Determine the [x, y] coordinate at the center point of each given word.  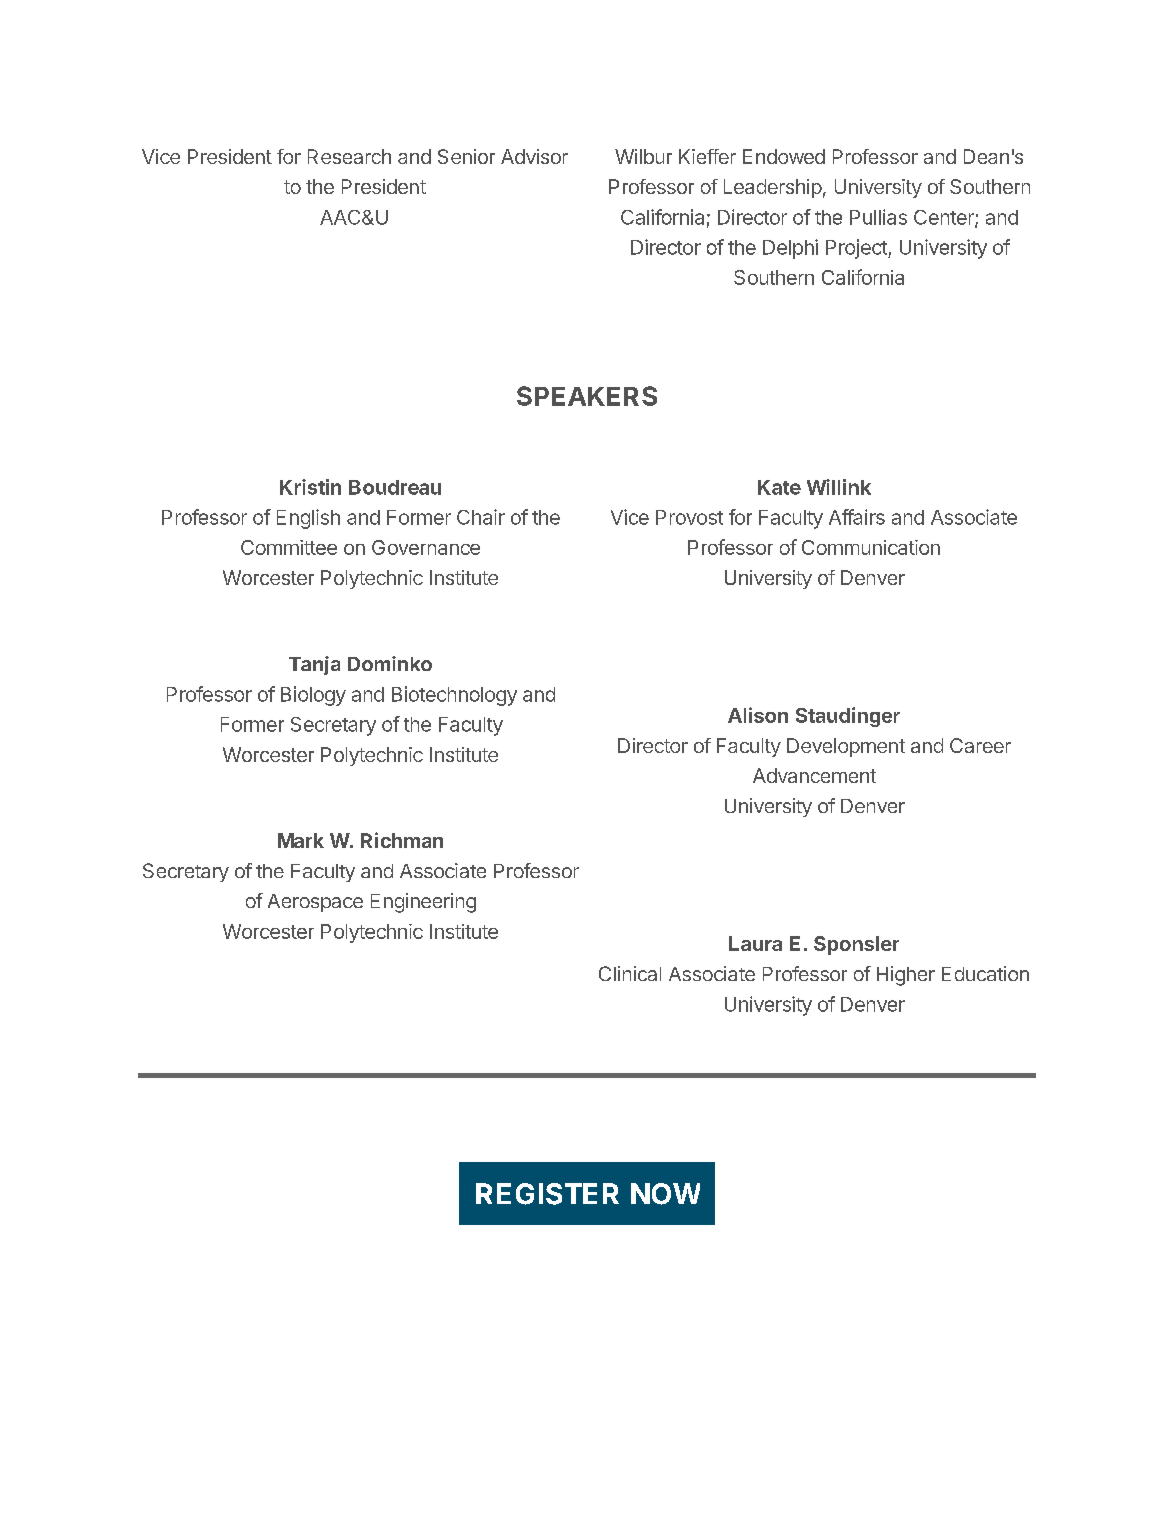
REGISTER [547, 1194]
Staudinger [848, 717]
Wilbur [643, 156]
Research [349, 156]
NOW [665, 1194]
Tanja [314, 665]
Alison [758, 715]
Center [945, 218]
